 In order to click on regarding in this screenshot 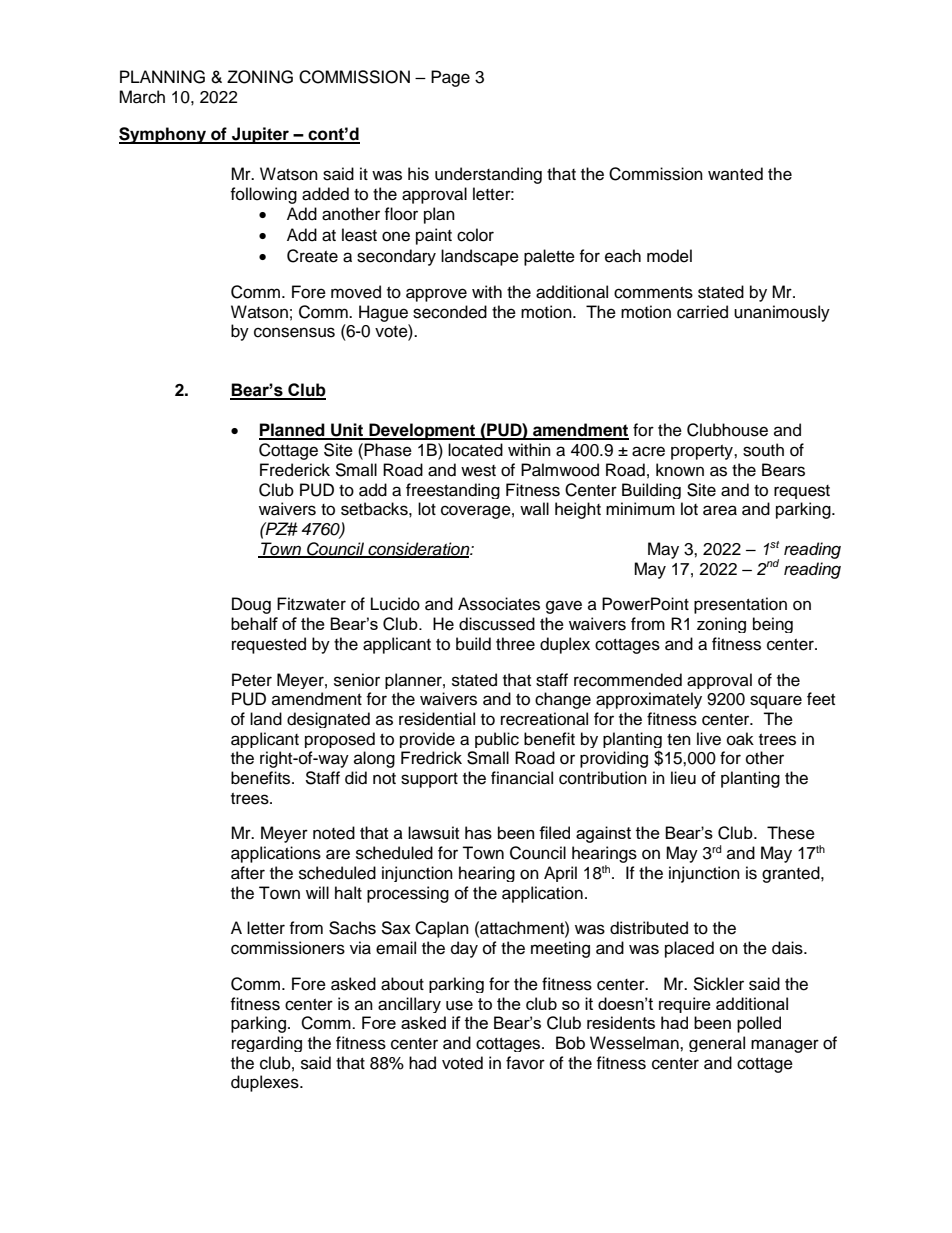, I will do `click(267, 1044)`.
